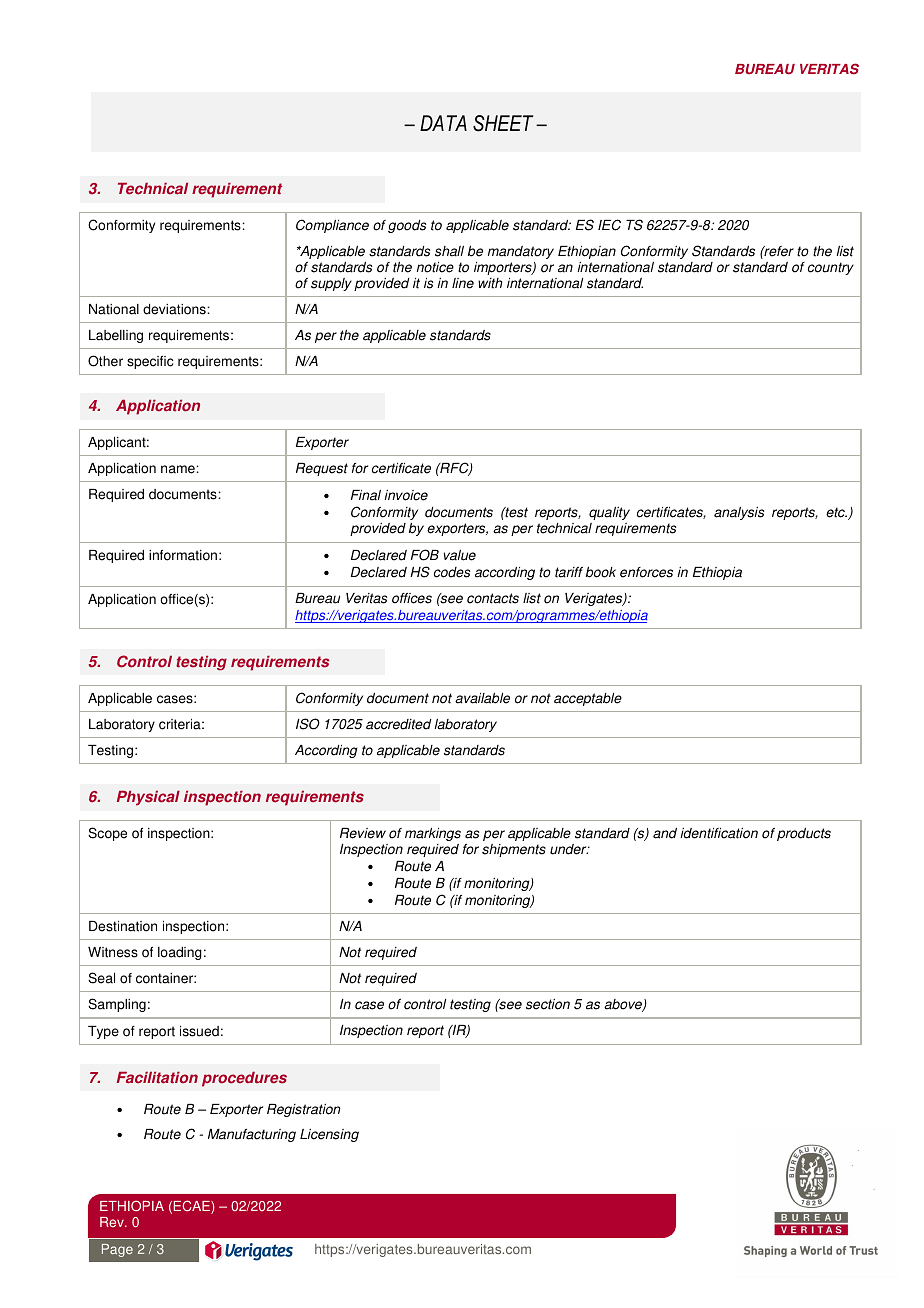 This screenshot has height=1308, width=924. Describe the element at coordinates (609, 225) in the screenshot. I see `IEC` at that location.
